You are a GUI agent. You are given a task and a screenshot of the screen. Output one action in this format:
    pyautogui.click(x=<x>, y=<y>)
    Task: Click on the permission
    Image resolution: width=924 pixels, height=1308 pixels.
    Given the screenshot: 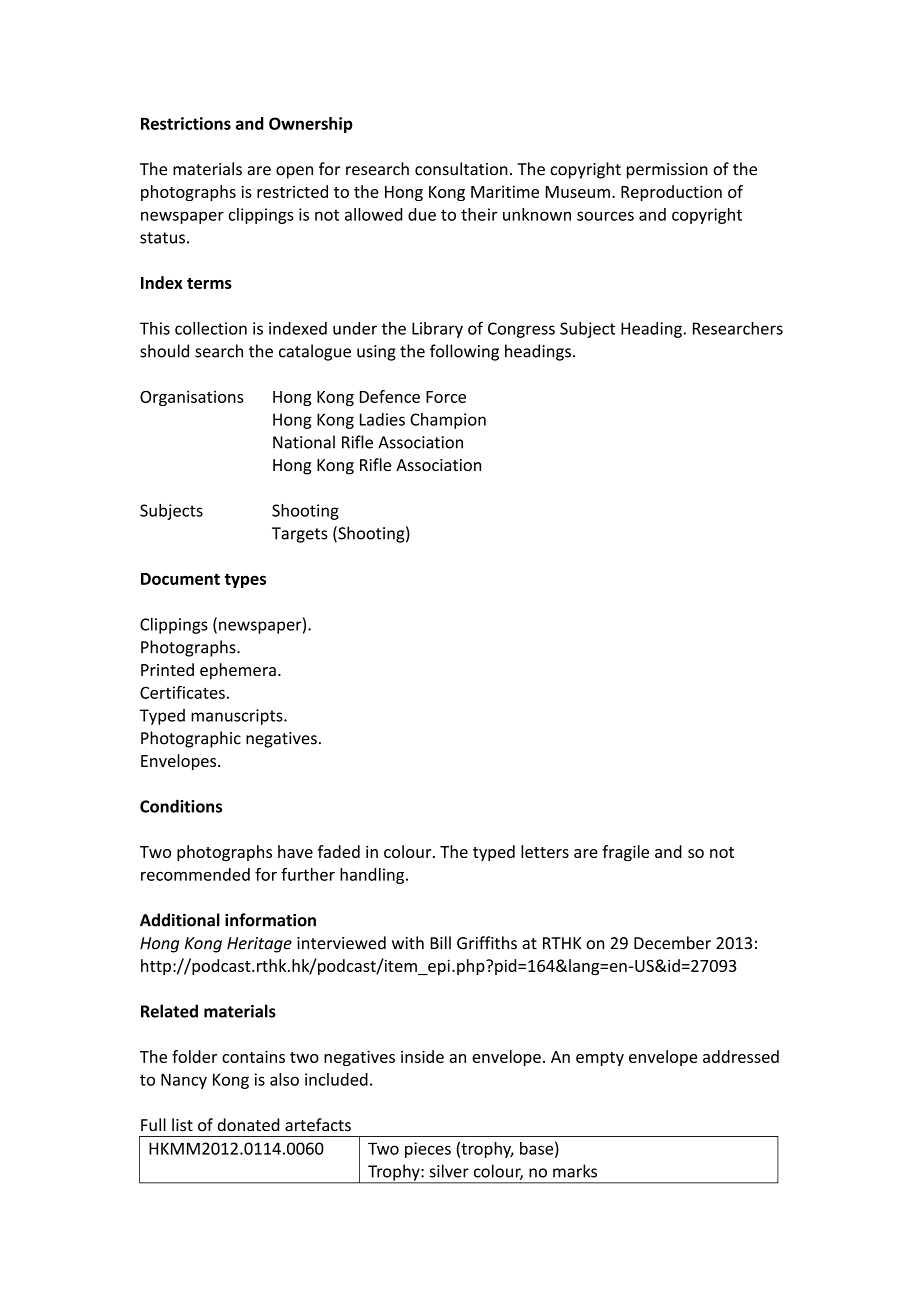 What is the action you would take?
    pyautogui.click(x=667, y=171)
